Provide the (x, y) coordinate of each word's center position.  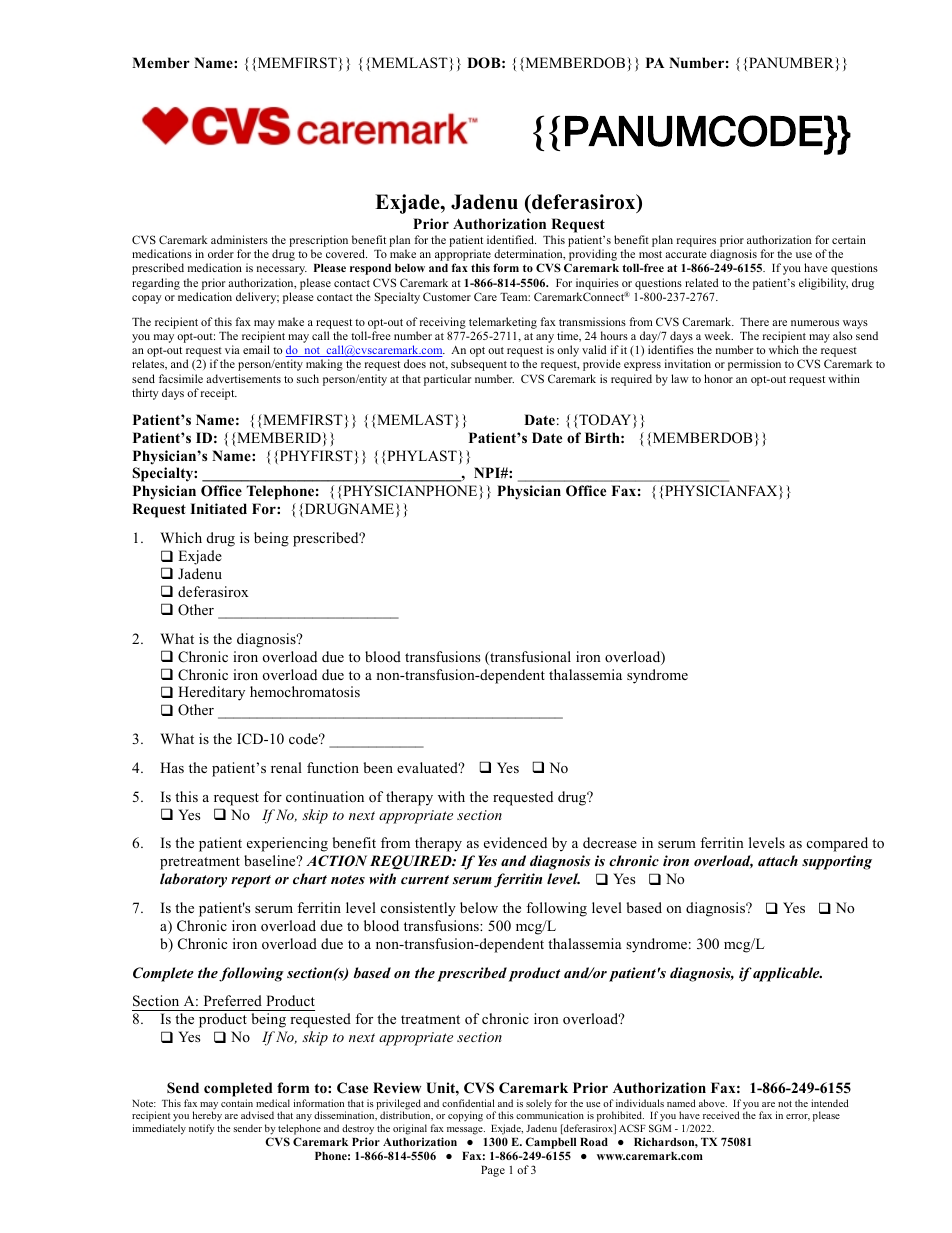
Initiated (218, 508)
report (251, 881)
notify (202, 1129)
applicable (787, 974)
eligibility (823, 284)
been (378, 767)
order (221, 253)
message (466, 1131)
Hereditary (211, 693)
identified (511, 239)
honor (718, 378)
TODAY (605, 420)
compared (837, 844)
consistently (418, 909)
